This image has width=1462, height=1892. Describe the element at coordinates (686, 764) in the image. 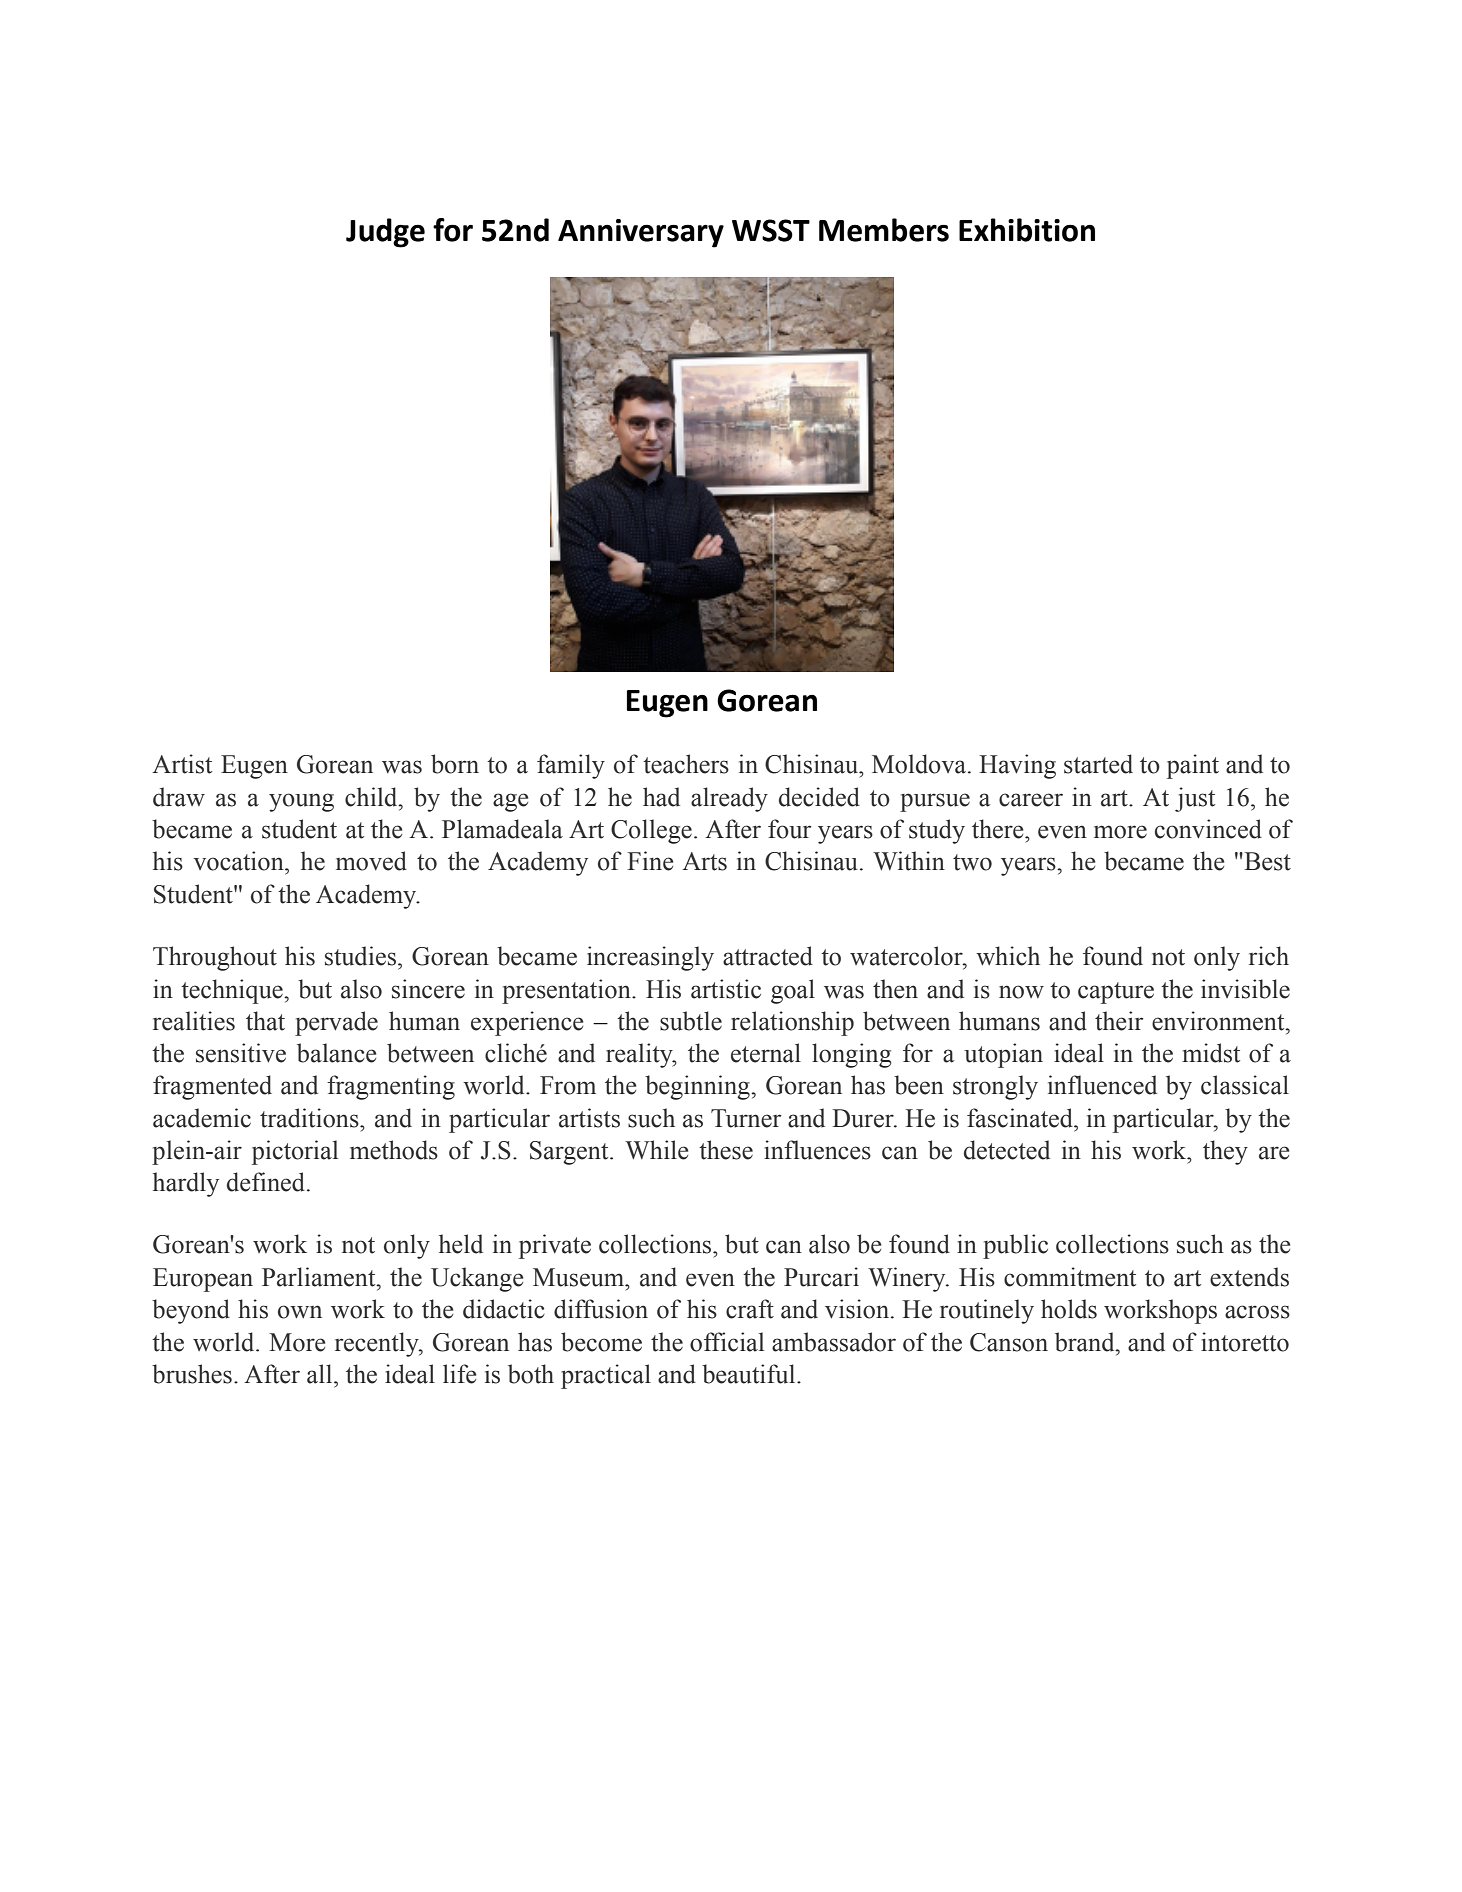

I see `teachers` at that location.
